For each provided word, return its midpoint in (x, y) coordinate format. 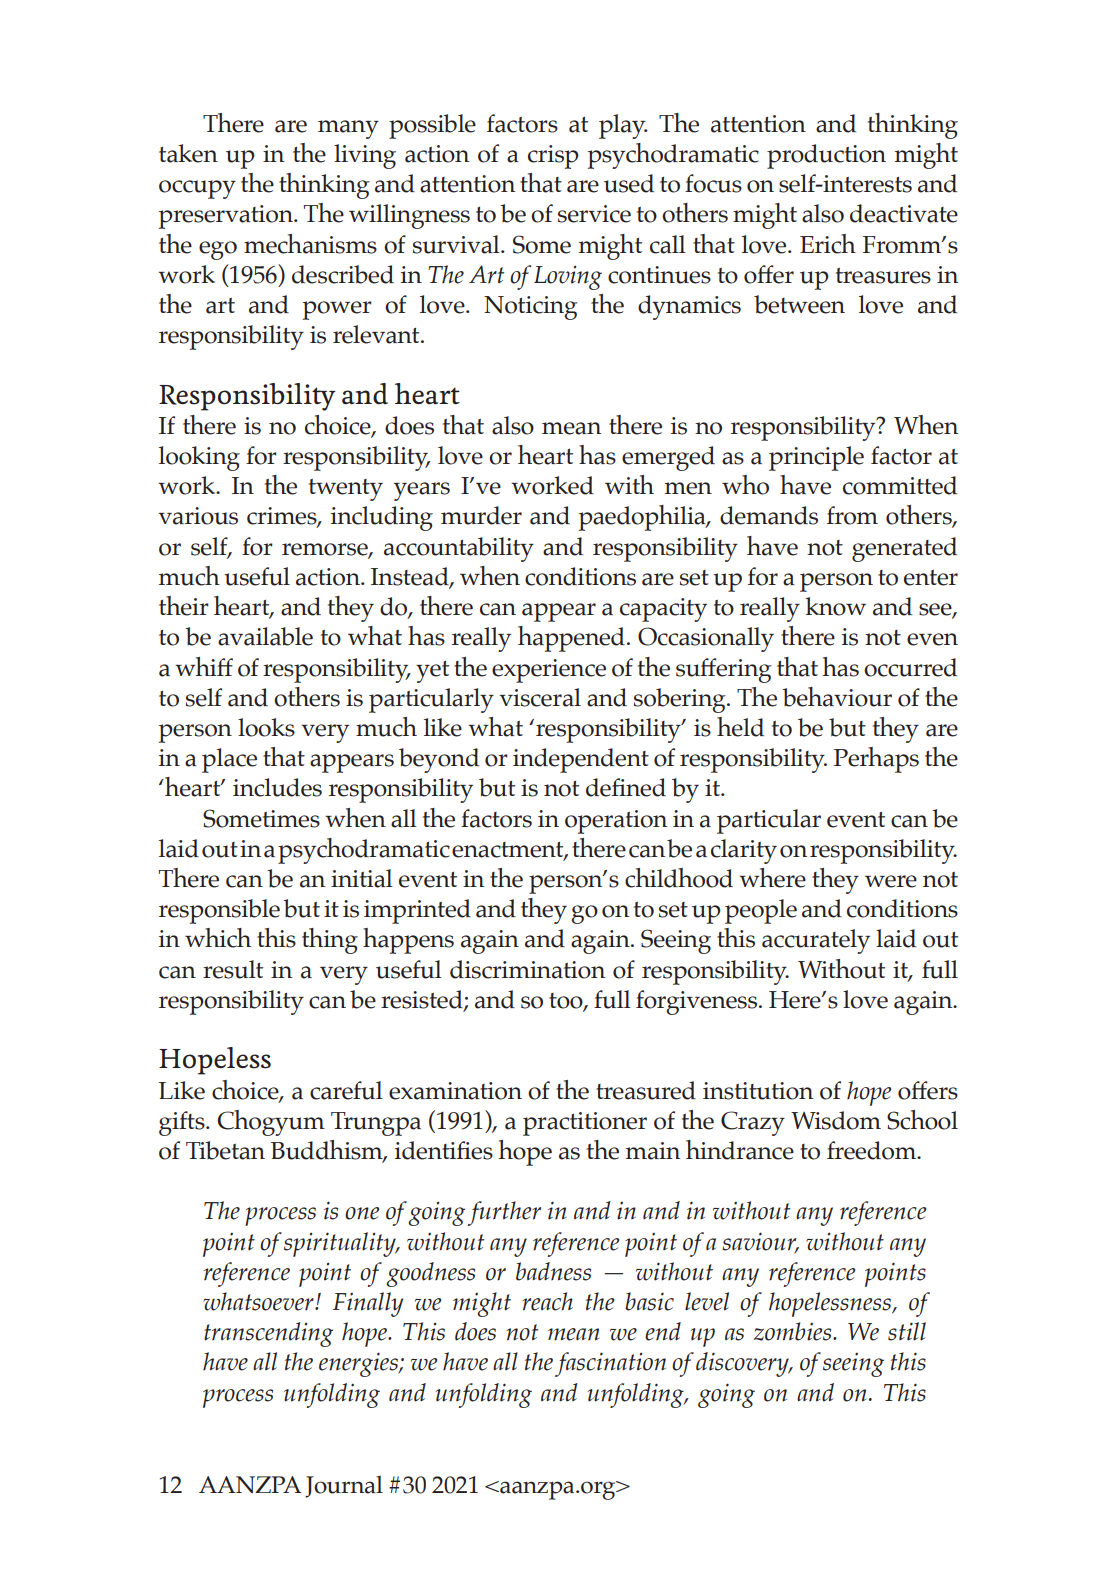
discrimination (527, 969)
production (826, 156)
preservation (227, 217)
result (233, 969)
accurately (816, 941)
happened (571, 639)
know (835, 606)
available (265, 636)
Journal (344, 1486)
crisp (553, 157)
